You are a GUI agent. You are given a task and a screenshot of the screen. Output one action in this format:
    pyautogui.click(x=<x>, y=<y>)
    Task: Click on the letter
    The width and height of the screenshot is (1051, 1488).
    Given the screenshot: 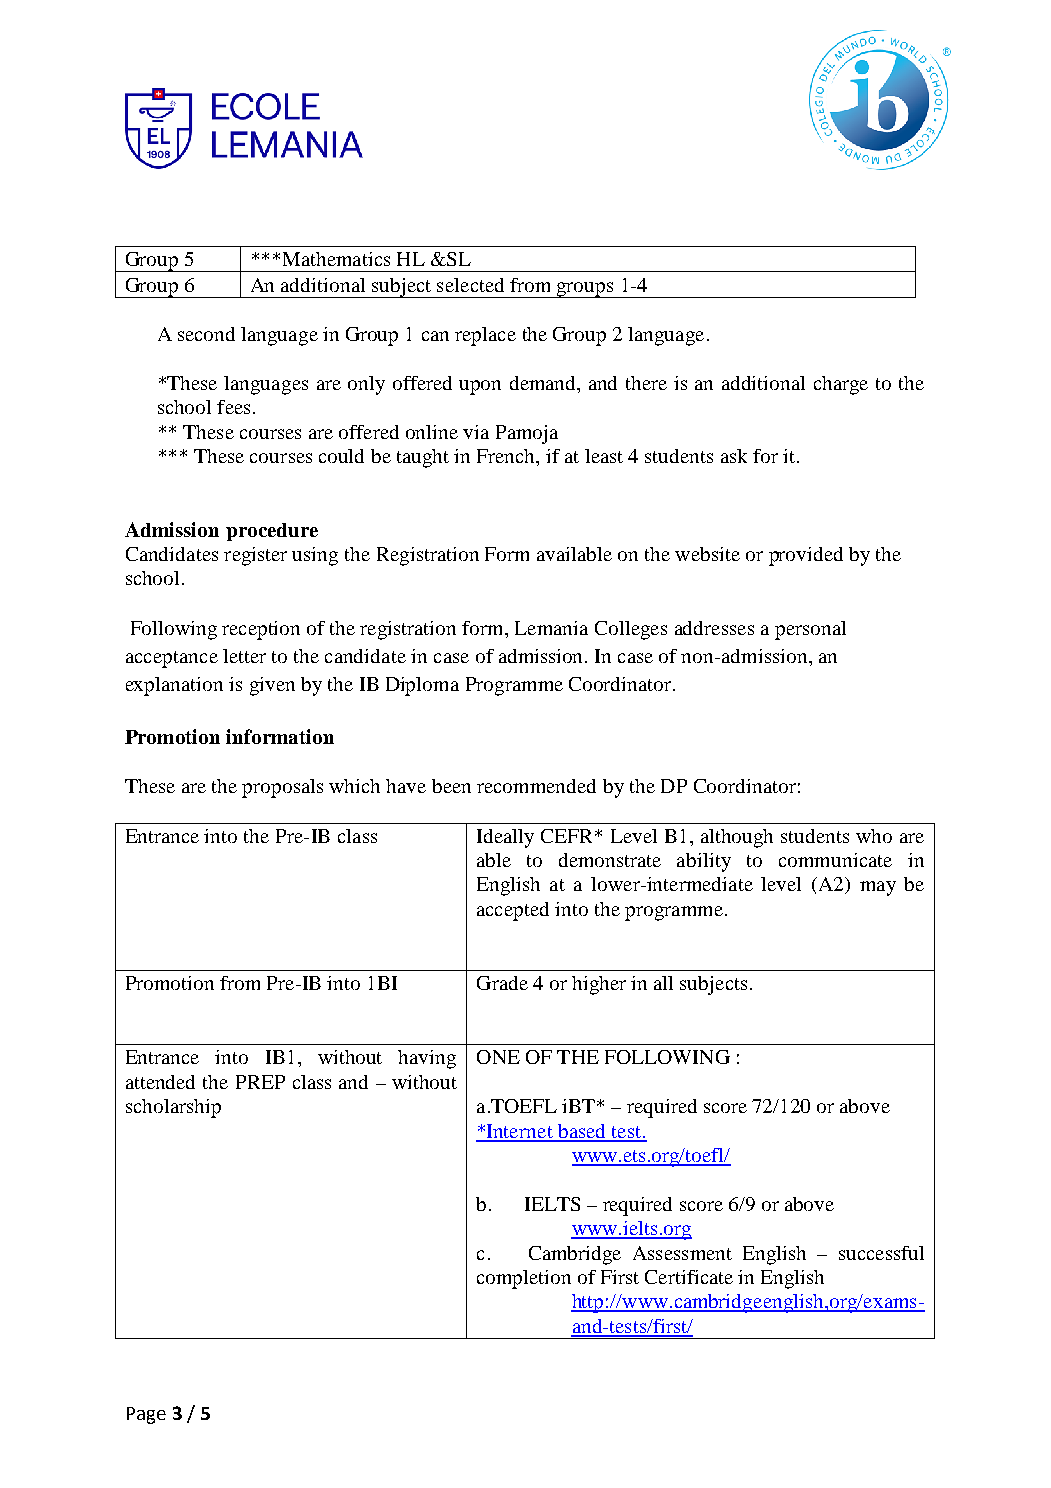 What is the action you would take?
    pyautogui.click(x=244, y=656)
